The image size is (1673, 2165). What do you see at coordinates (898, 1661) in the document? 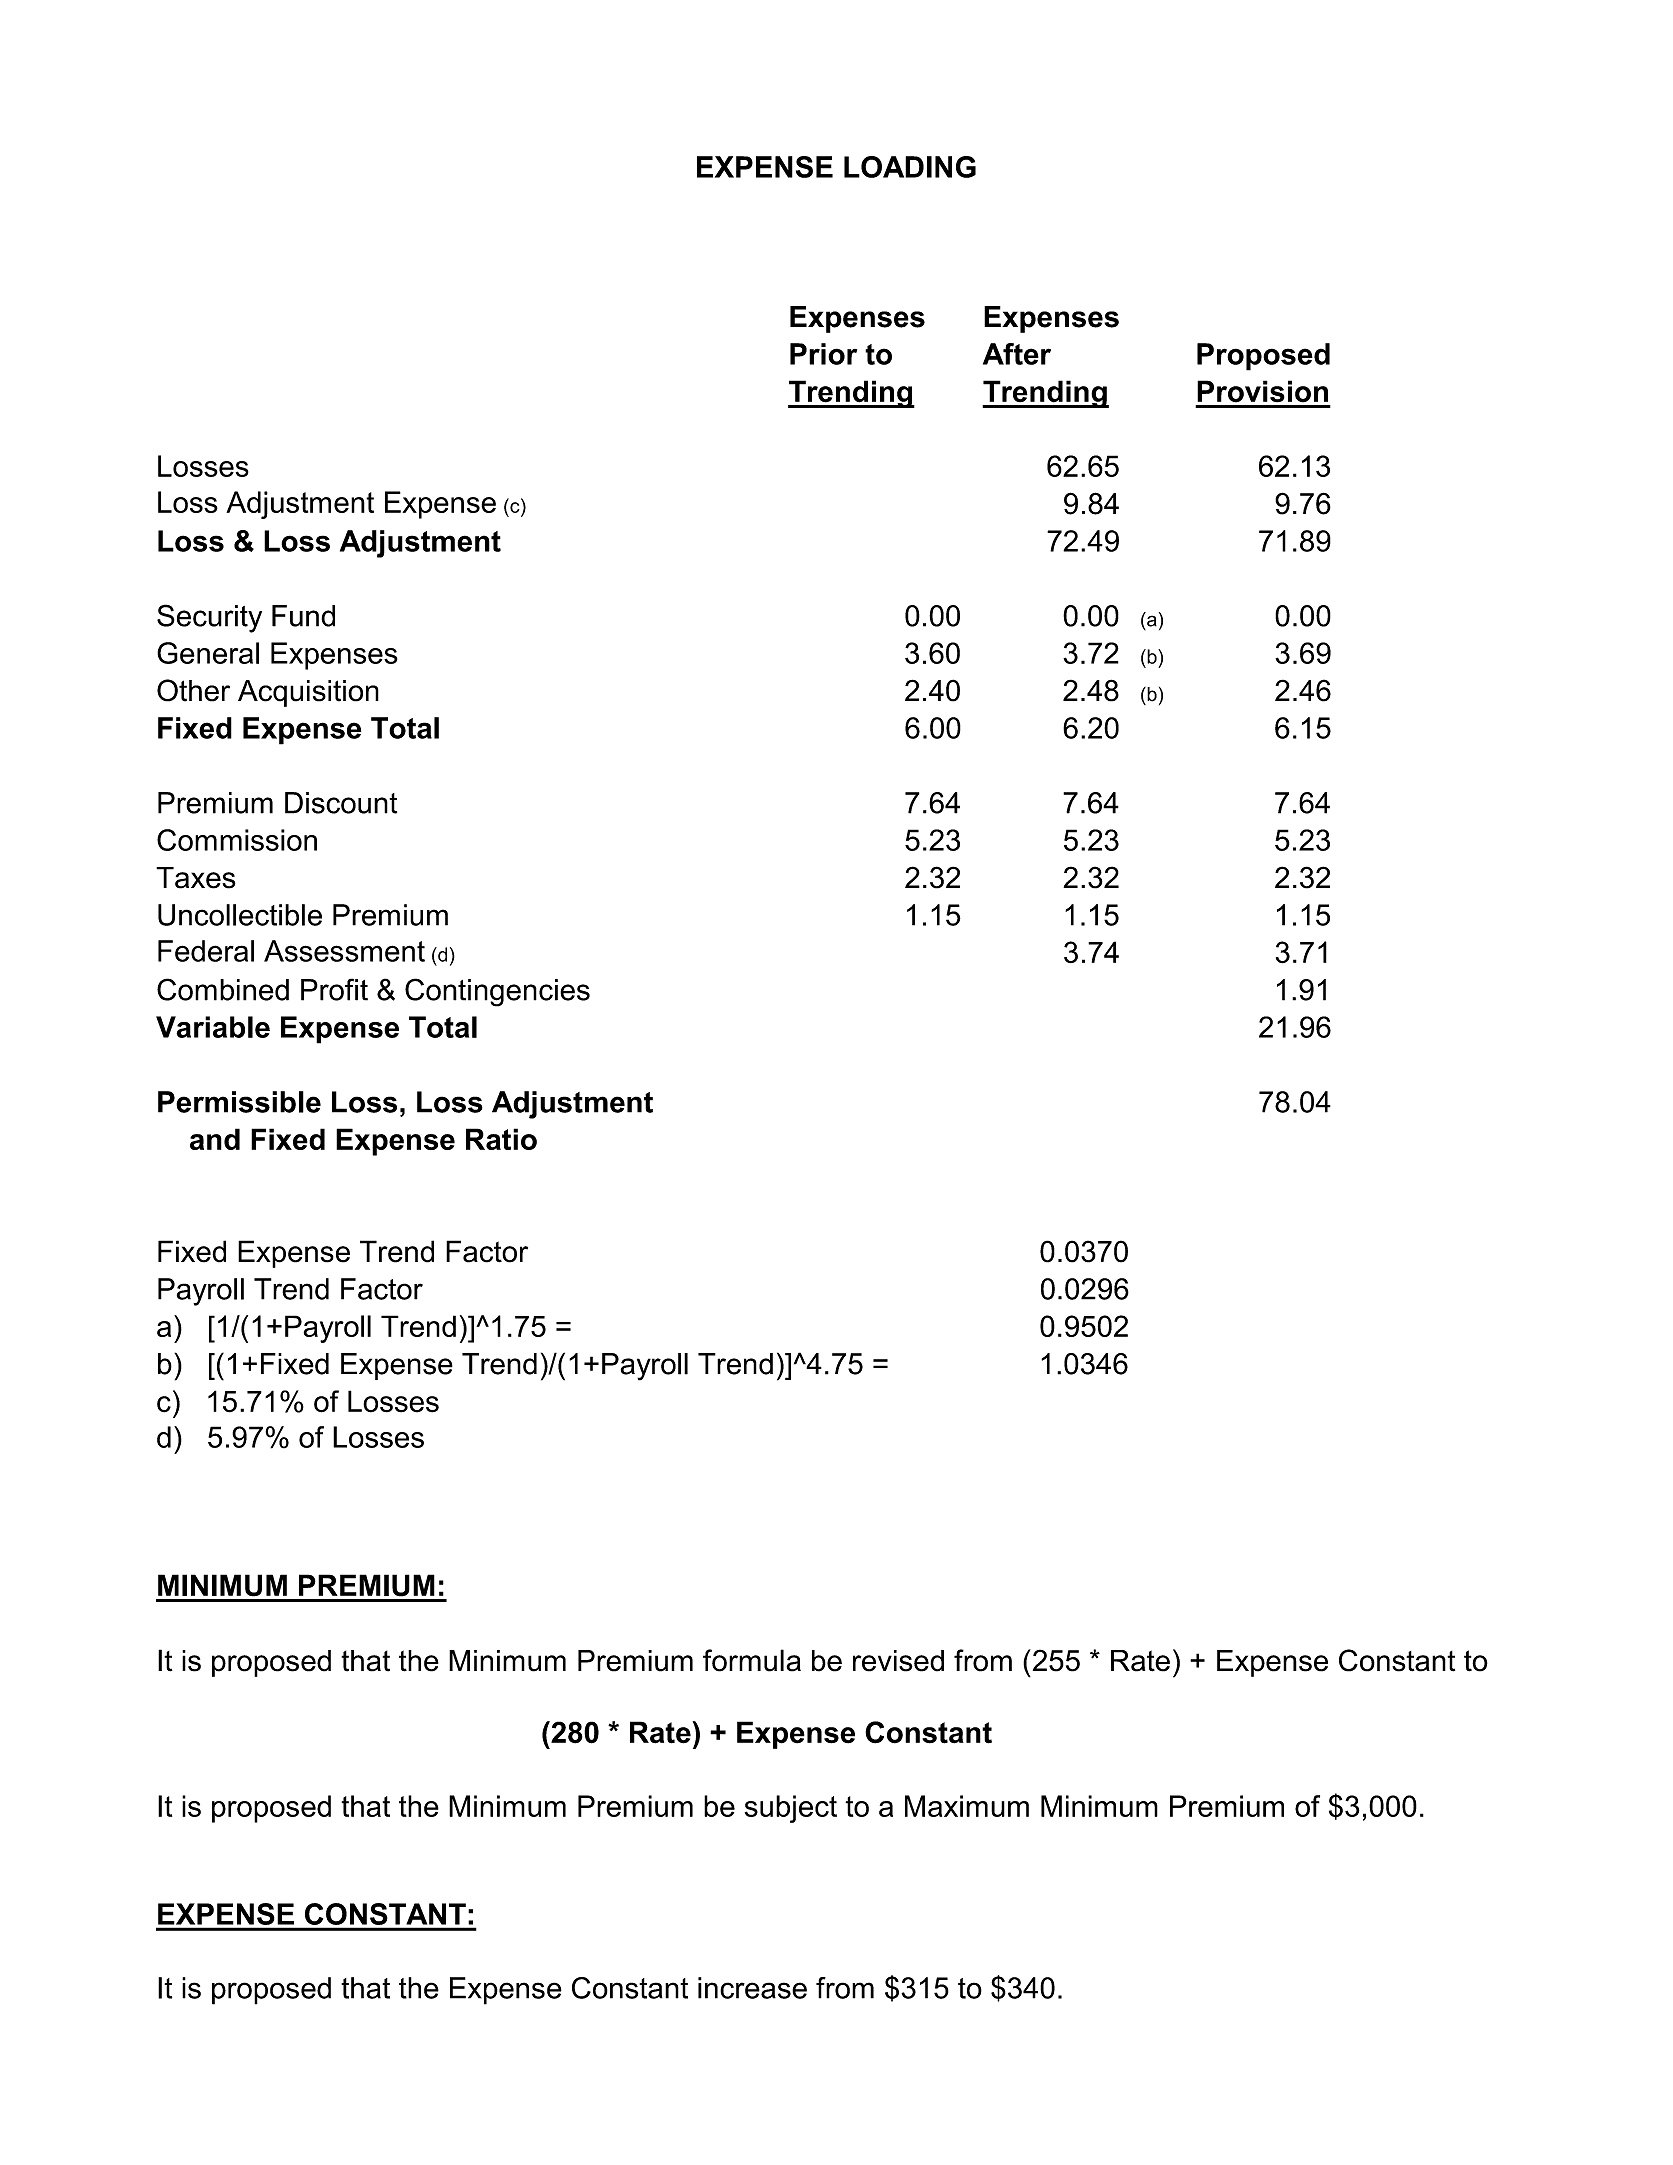
I see `revised` at bounding box center [898, 1661].
